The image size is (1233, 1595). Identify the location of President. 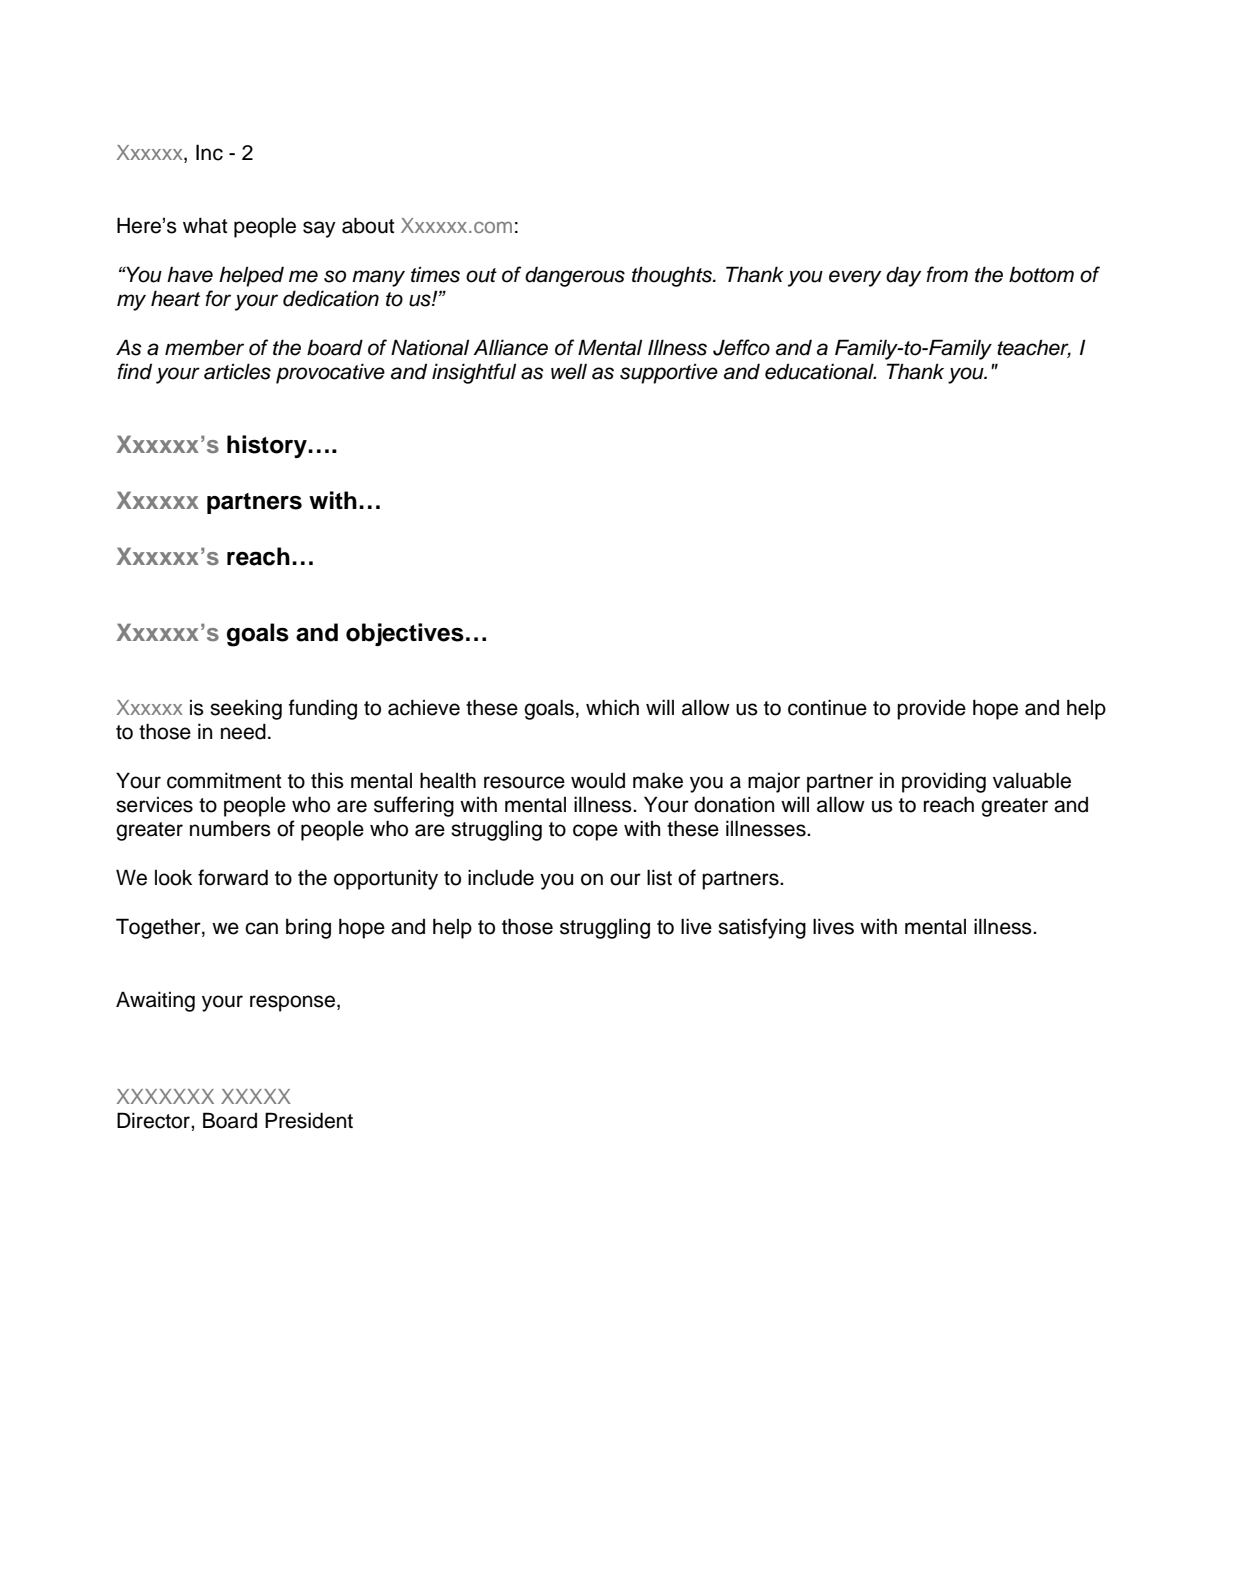
(309, 1120).
